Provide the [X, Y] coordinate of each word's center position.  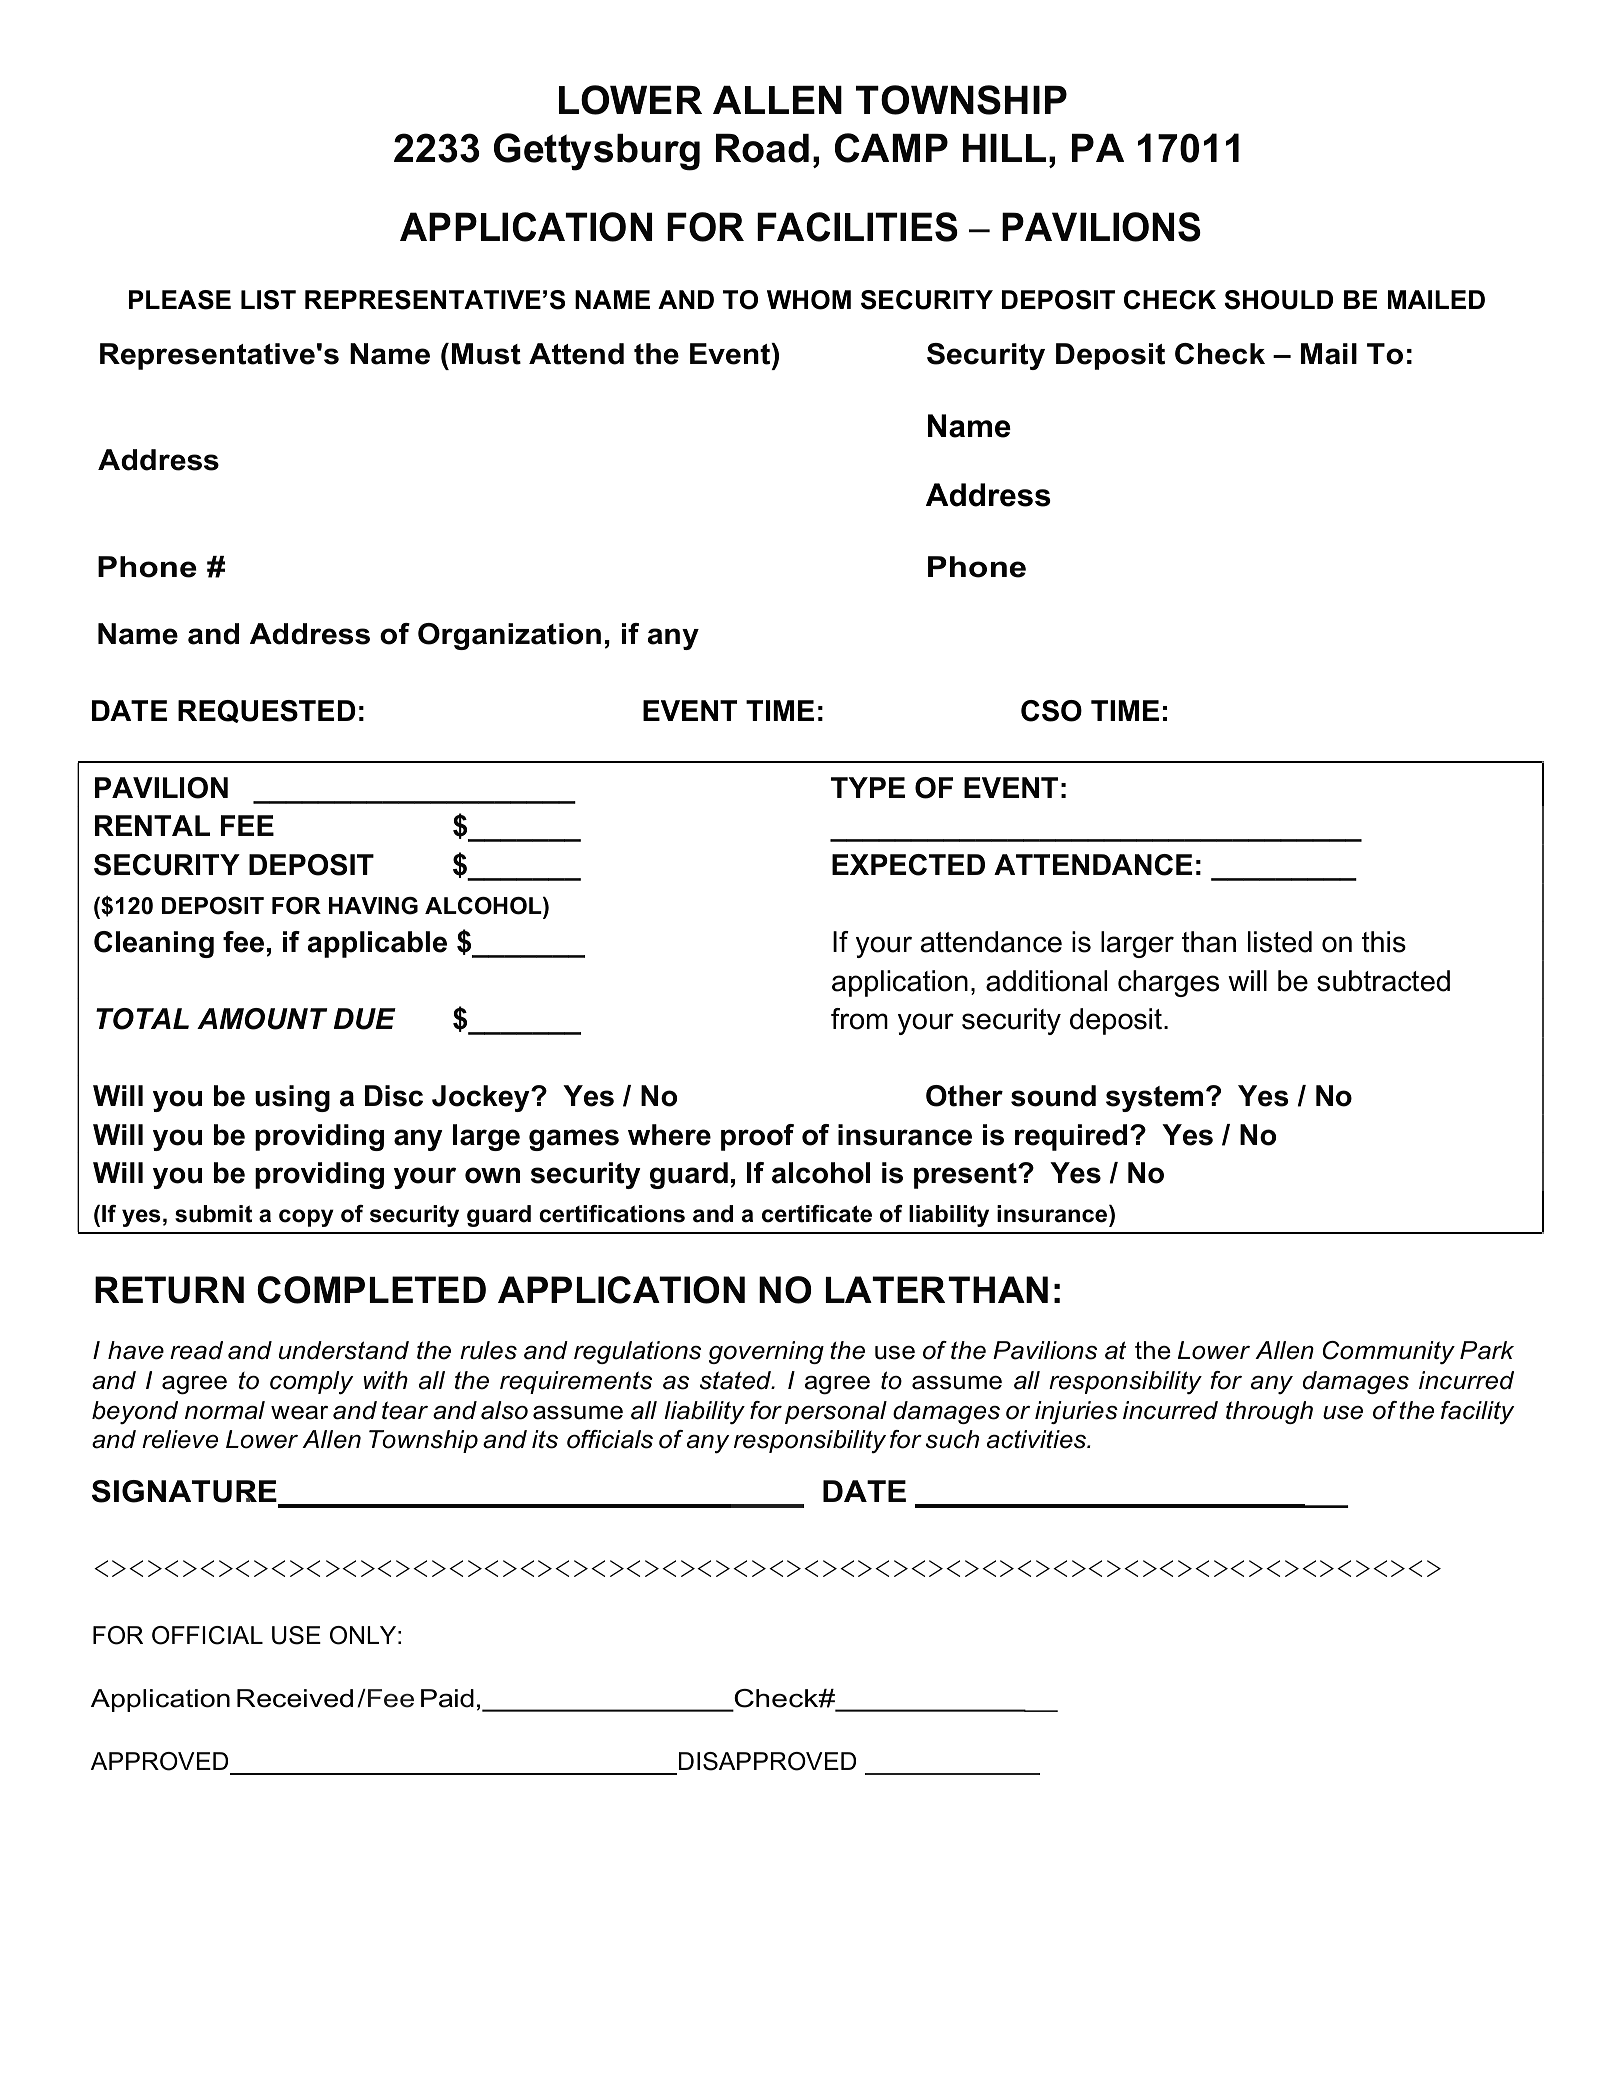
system [1154, 1099]
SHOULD [1278, 300]
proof [757, 1137]
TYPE [868, 787]
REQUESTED [267, 711]
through [1269, 1412]
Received [295, 1698]
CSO [1051, 711]
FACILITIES [857, 227]
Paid [447, 1698]
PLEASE [180, 300]
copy [306, 1218]
